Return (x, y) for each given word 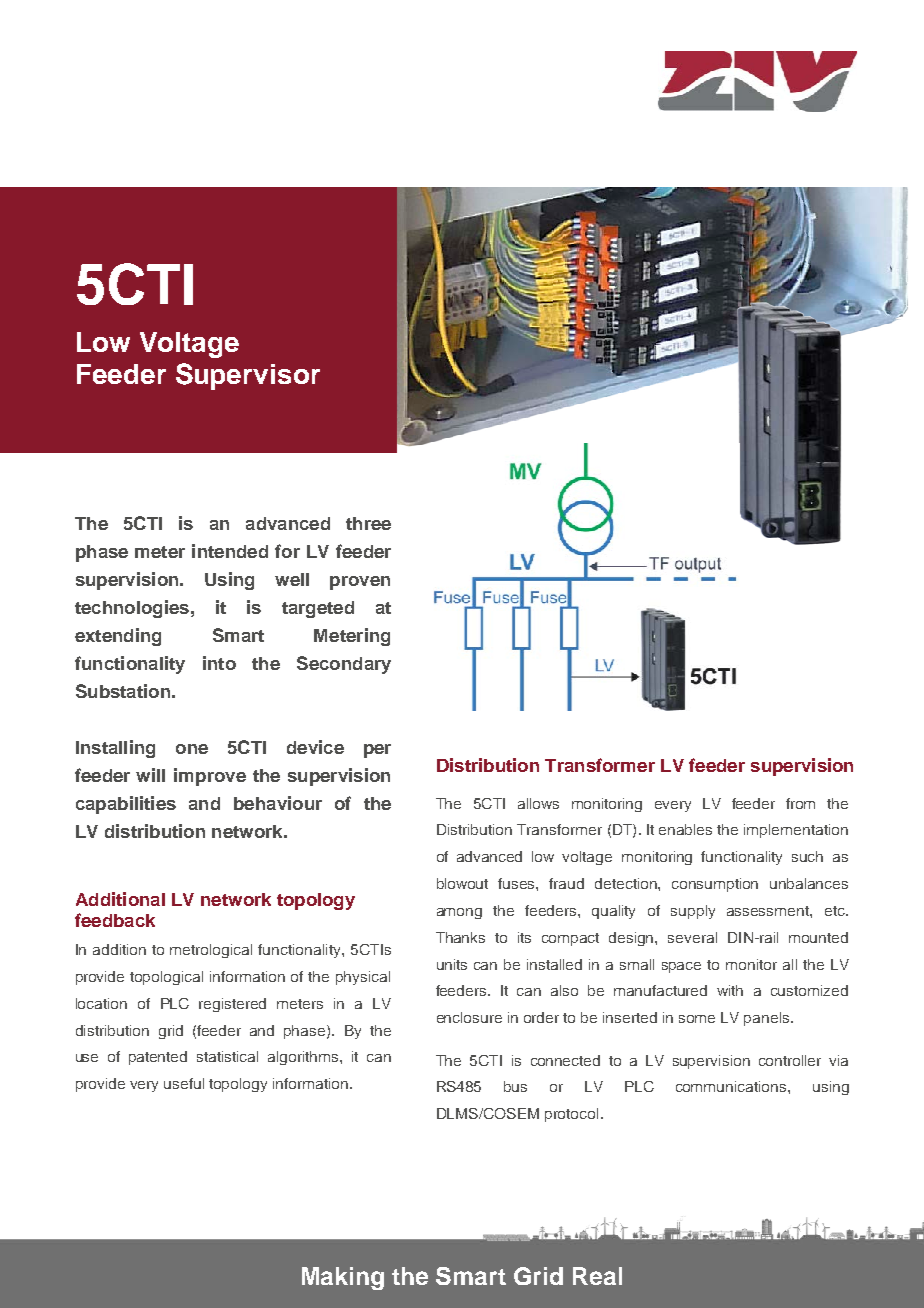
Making (343, 1278)
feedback (115, 920)
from (800, 803)
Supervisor (248, 376)
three (368, 523)
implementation (796, 831)
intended (230, 551)
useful (184, 1083)
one (192, 749)
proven (360, 583)
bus (515, 1086)
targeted (318, 609)
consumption (715, 885)
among (459, 913)
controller (790, 1060)
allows (538, 803)
